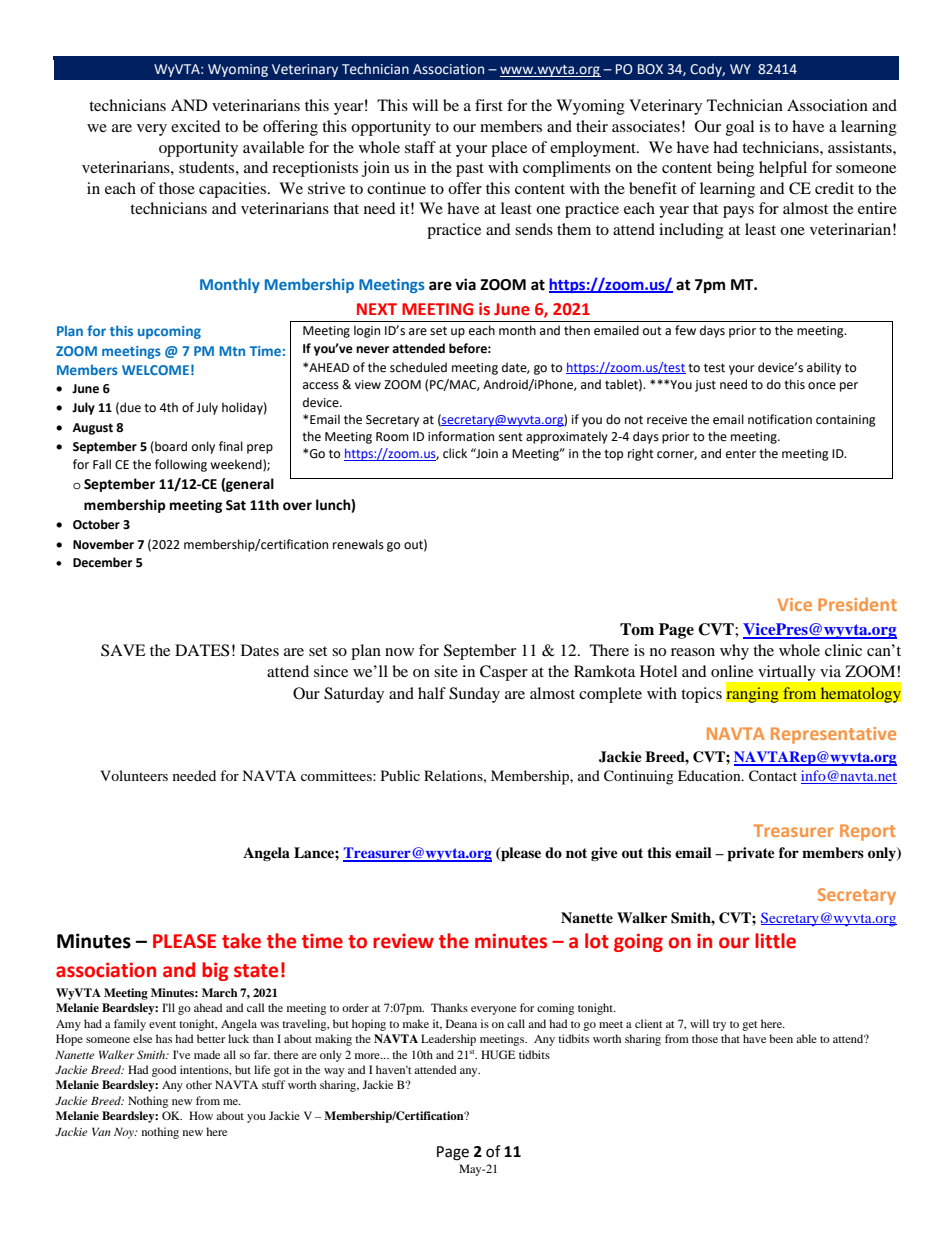  What do you see at coordinates (123, 650) in the page?
I see `SAVE` at bounding box center [123, 650].
